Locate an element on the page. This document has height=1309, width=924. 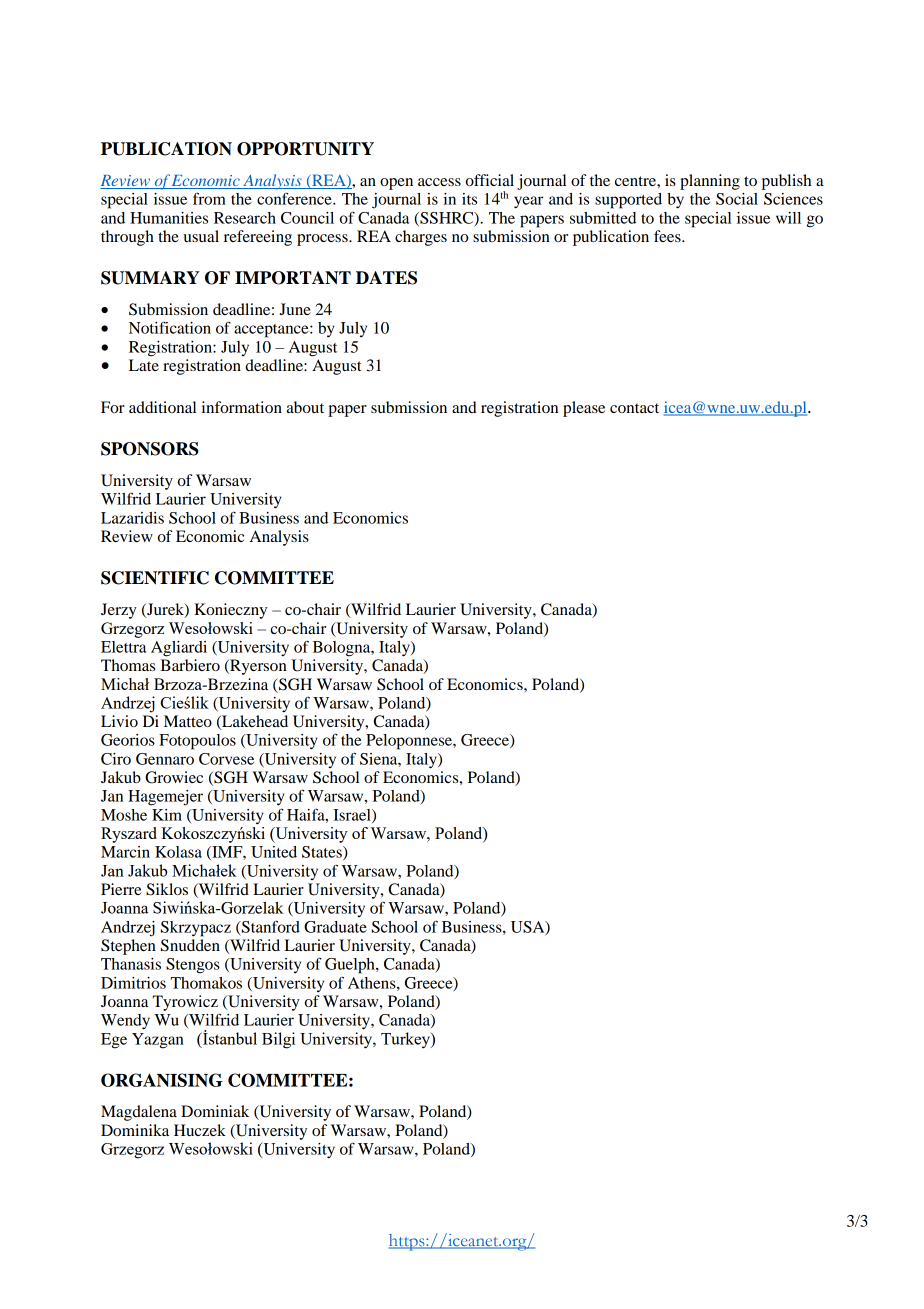
Guelph is located at coordinates (351, 966).
